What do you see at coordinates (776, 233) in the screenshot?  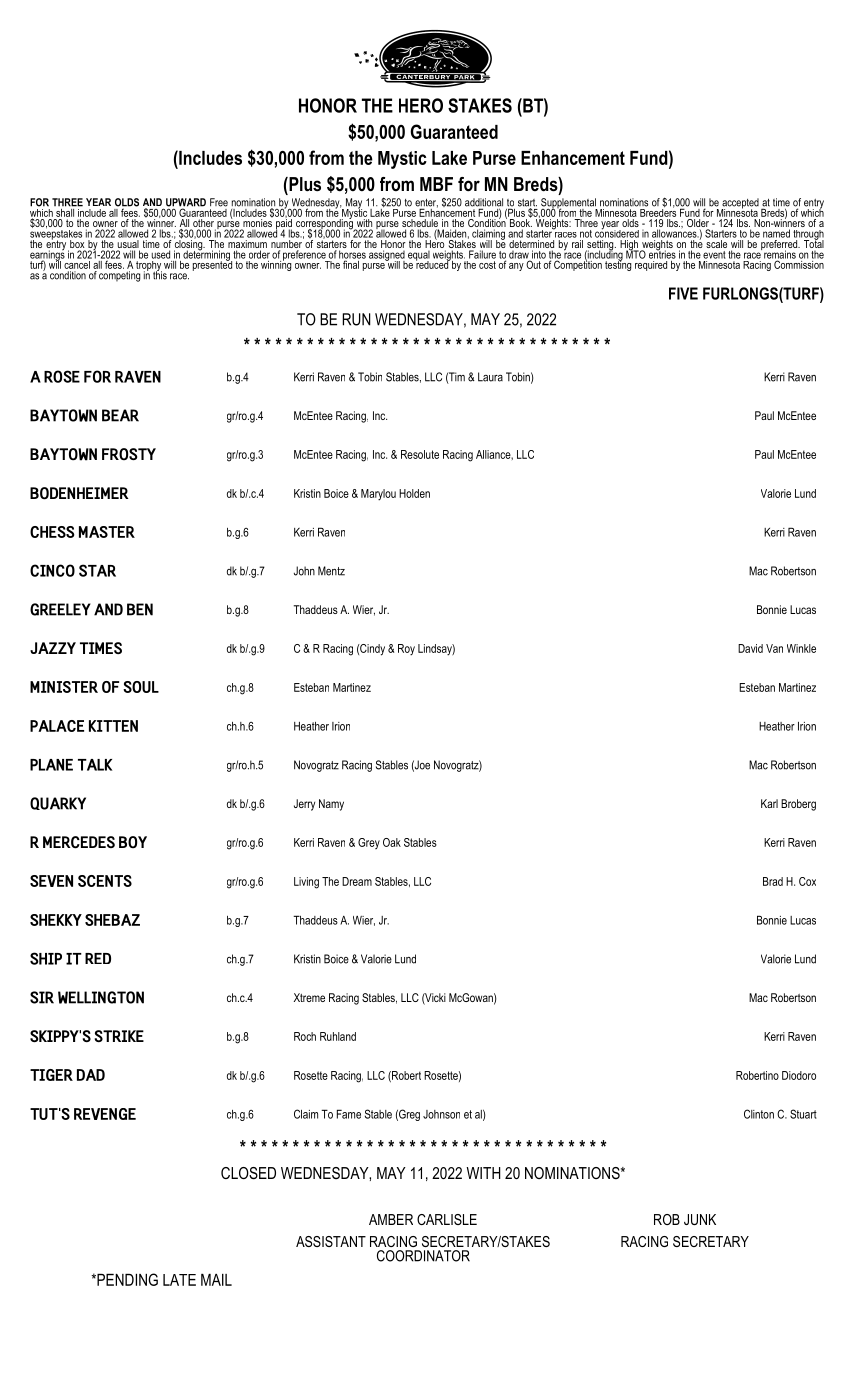 I see `named` at bounding box center [776, 233].
